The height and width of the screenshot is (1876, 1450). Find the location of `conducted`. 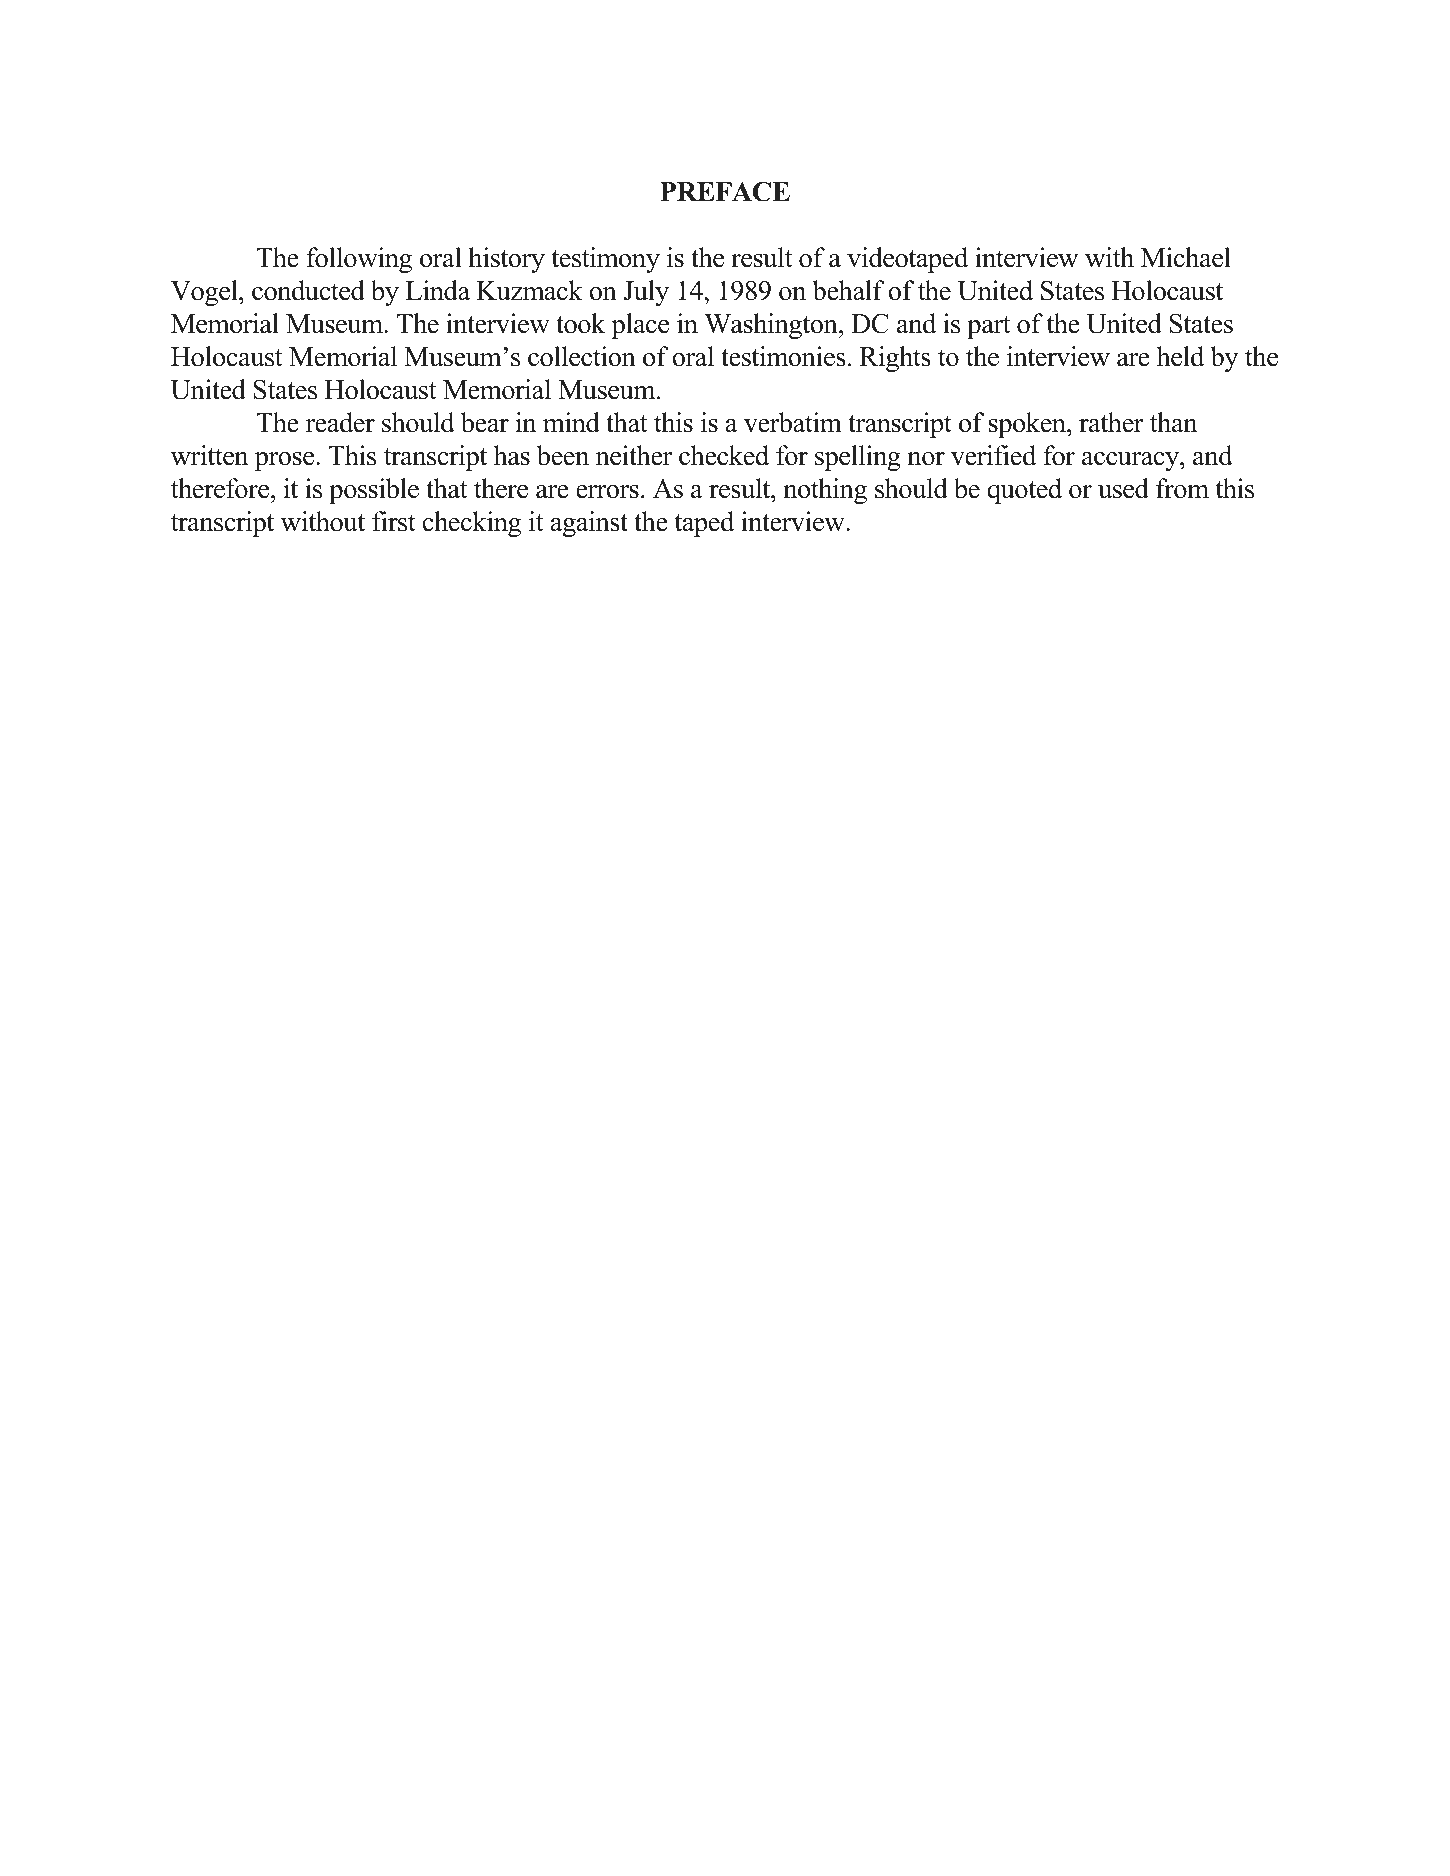

conducted is located at coordinates (308, 290).
